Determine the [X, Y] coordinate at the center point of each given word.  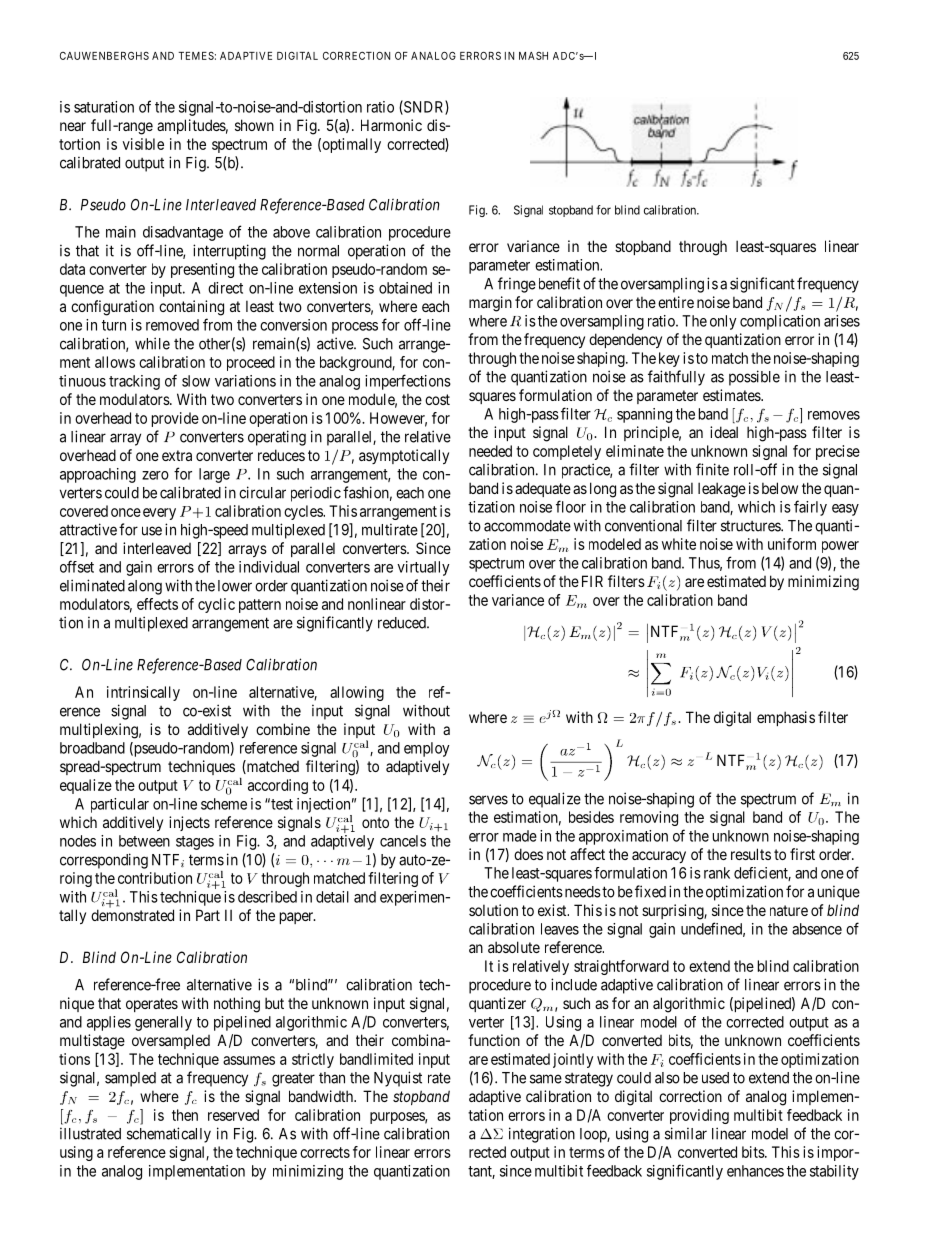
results [751, 854]
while [152, 343]
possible [754, 378]
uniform [792, 544]
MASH [533, 56]
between [144, 841]
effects [157, 604]
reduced [403, 623]
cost [437, 399]
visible [143, 144]
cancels [403, 841]
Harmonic [391, 125]
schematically [169, 1135]
